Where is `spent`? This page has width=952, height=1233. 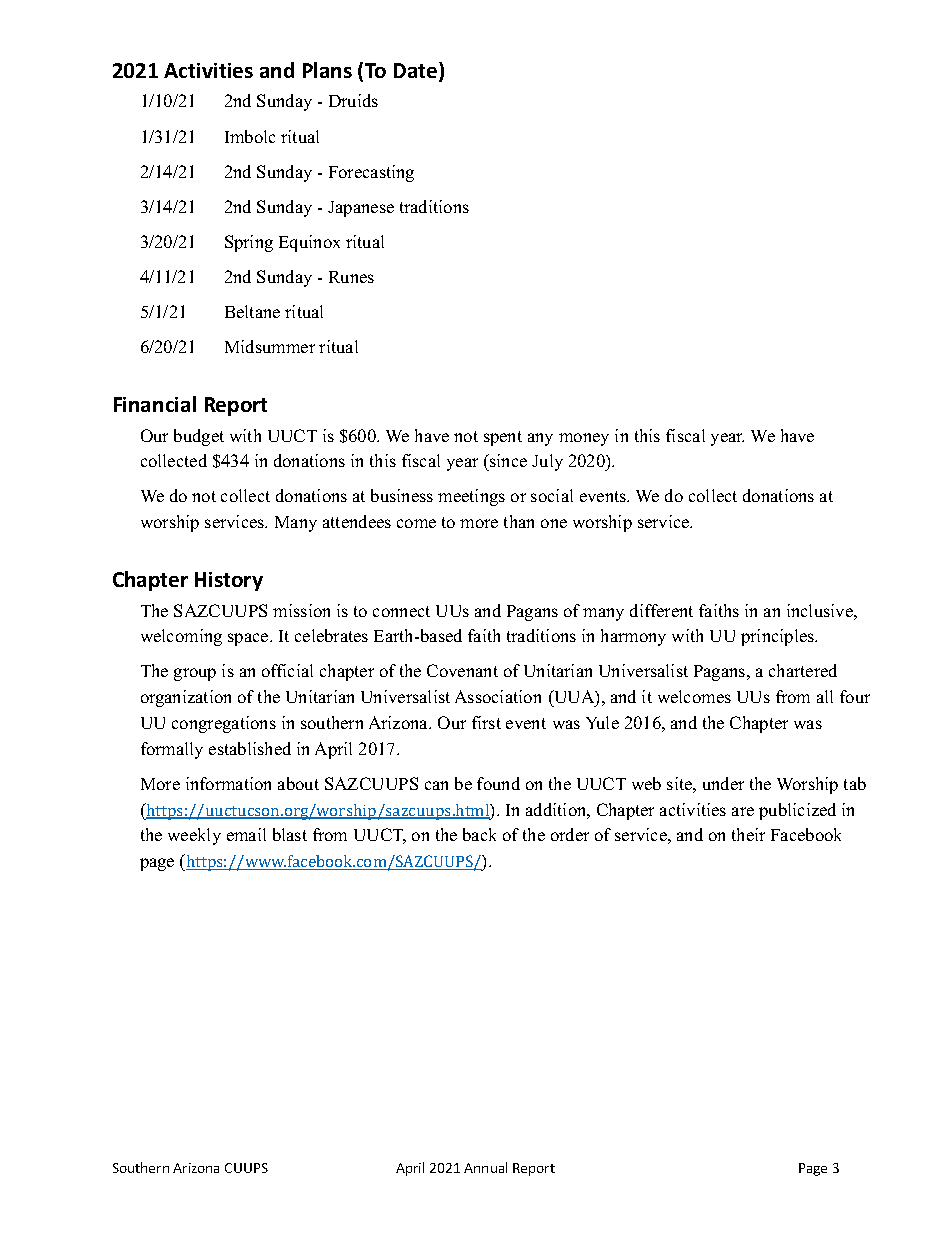 spent is located at coordinates (503, 438).
